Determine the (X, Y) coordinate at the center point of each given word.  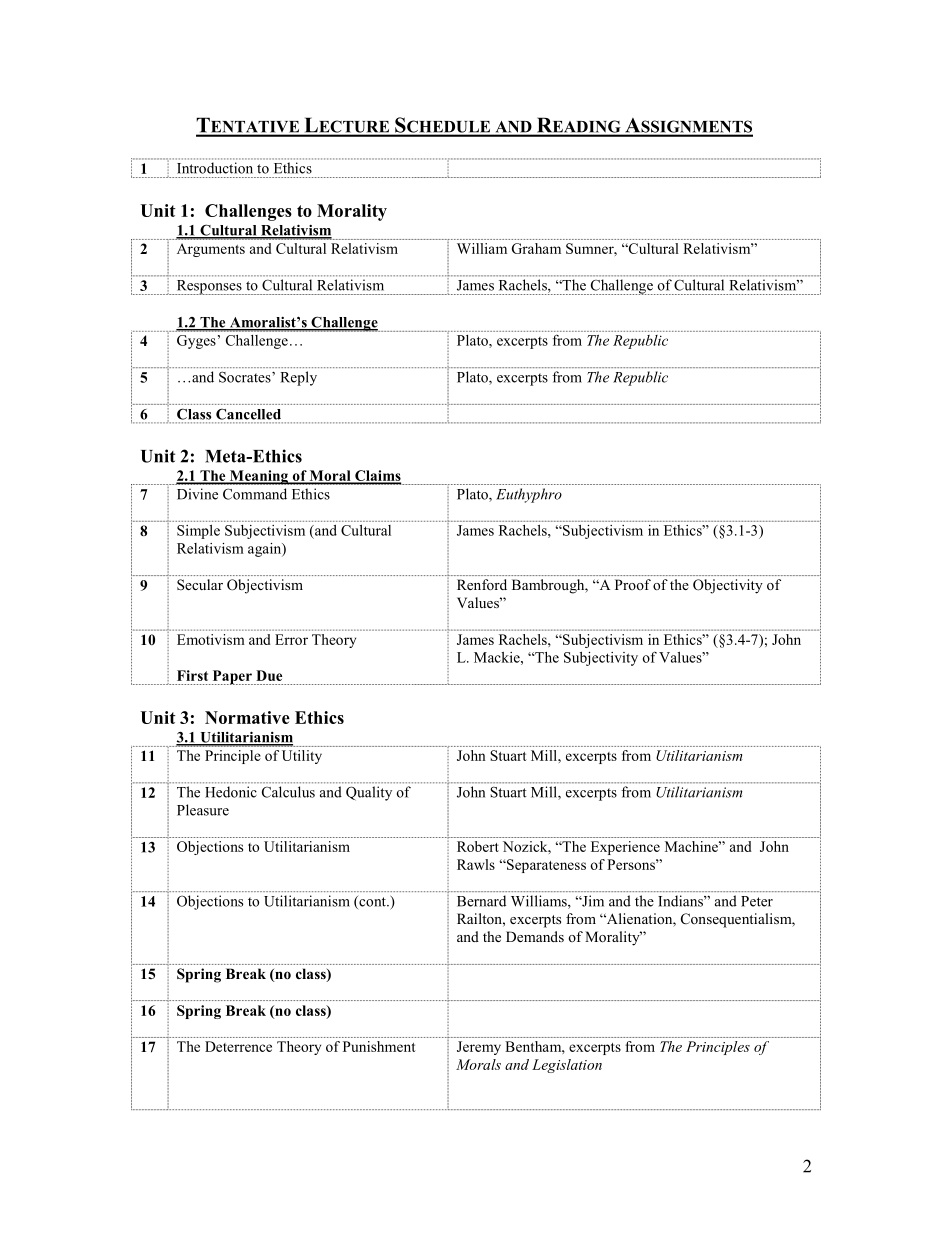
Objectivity (728, 586)
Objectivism (265, 586)
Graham (536, 248)
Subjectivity (601, 659)
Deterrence (238, 1046)
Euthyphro (529, 495)
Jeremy (479, 1048)
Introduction (214, 168)
